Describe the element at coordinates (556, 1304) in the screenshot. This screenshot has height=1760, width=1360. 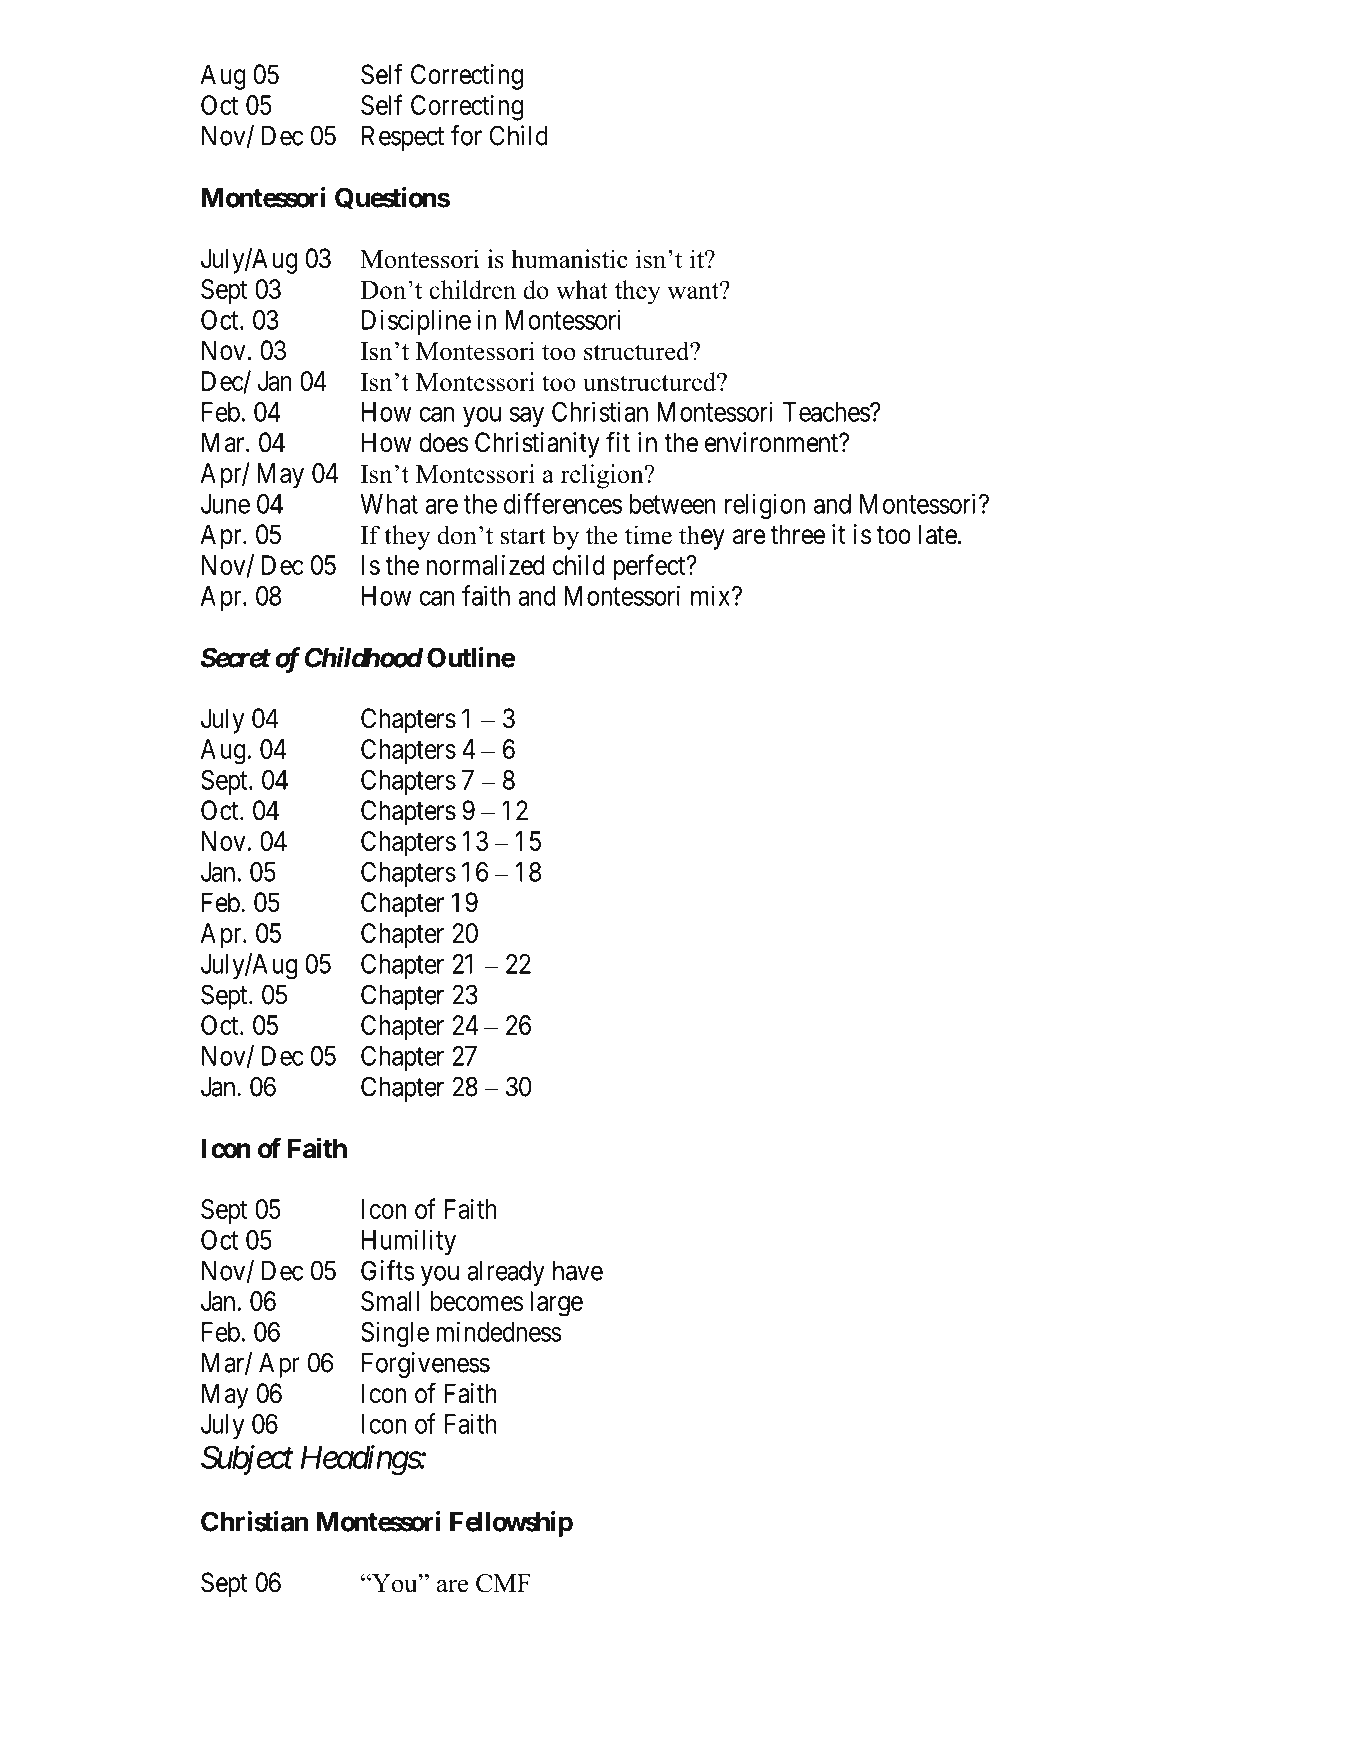
I see `large` at that location.
